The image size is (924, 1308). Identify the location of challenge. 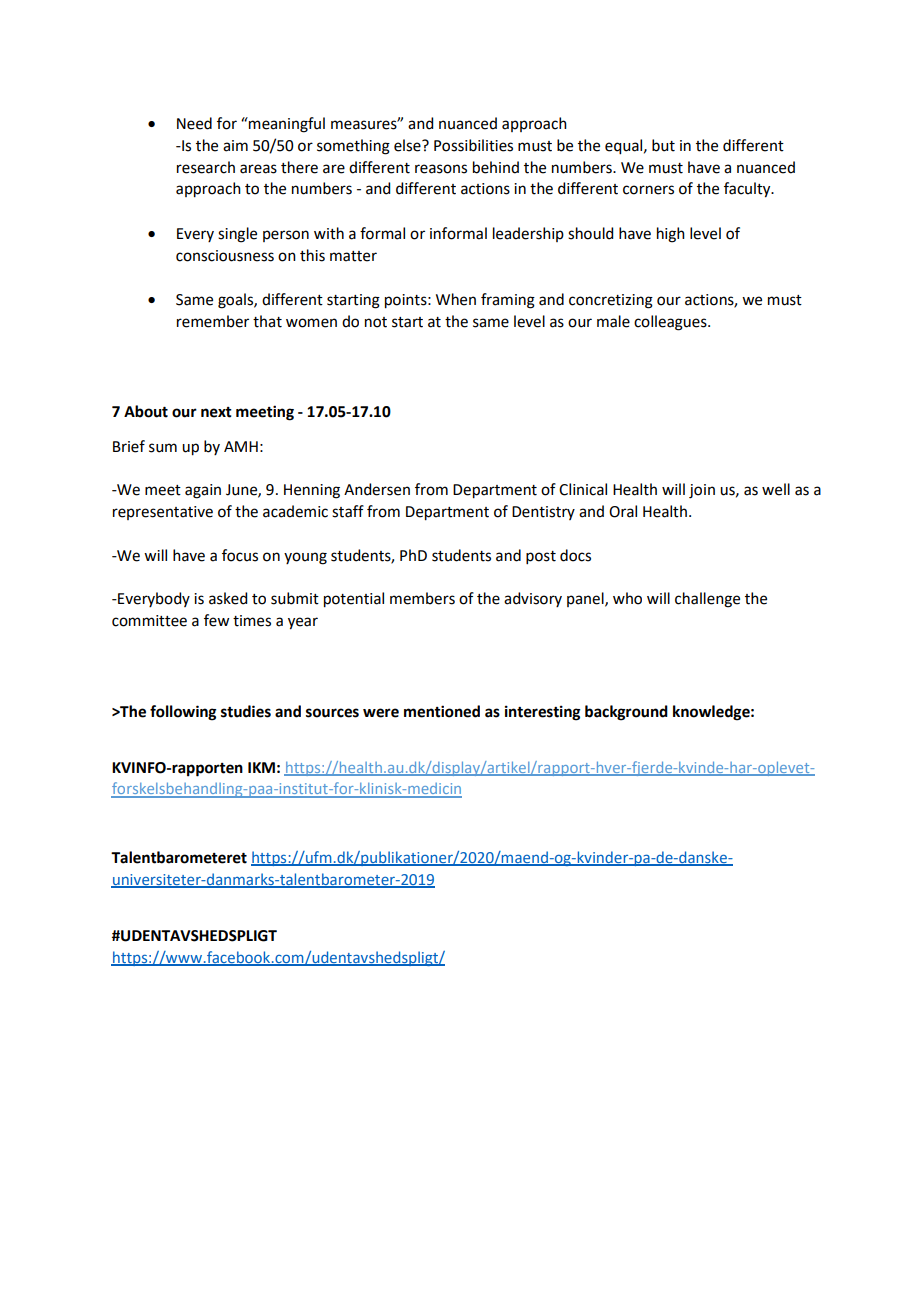
(707, 600).
